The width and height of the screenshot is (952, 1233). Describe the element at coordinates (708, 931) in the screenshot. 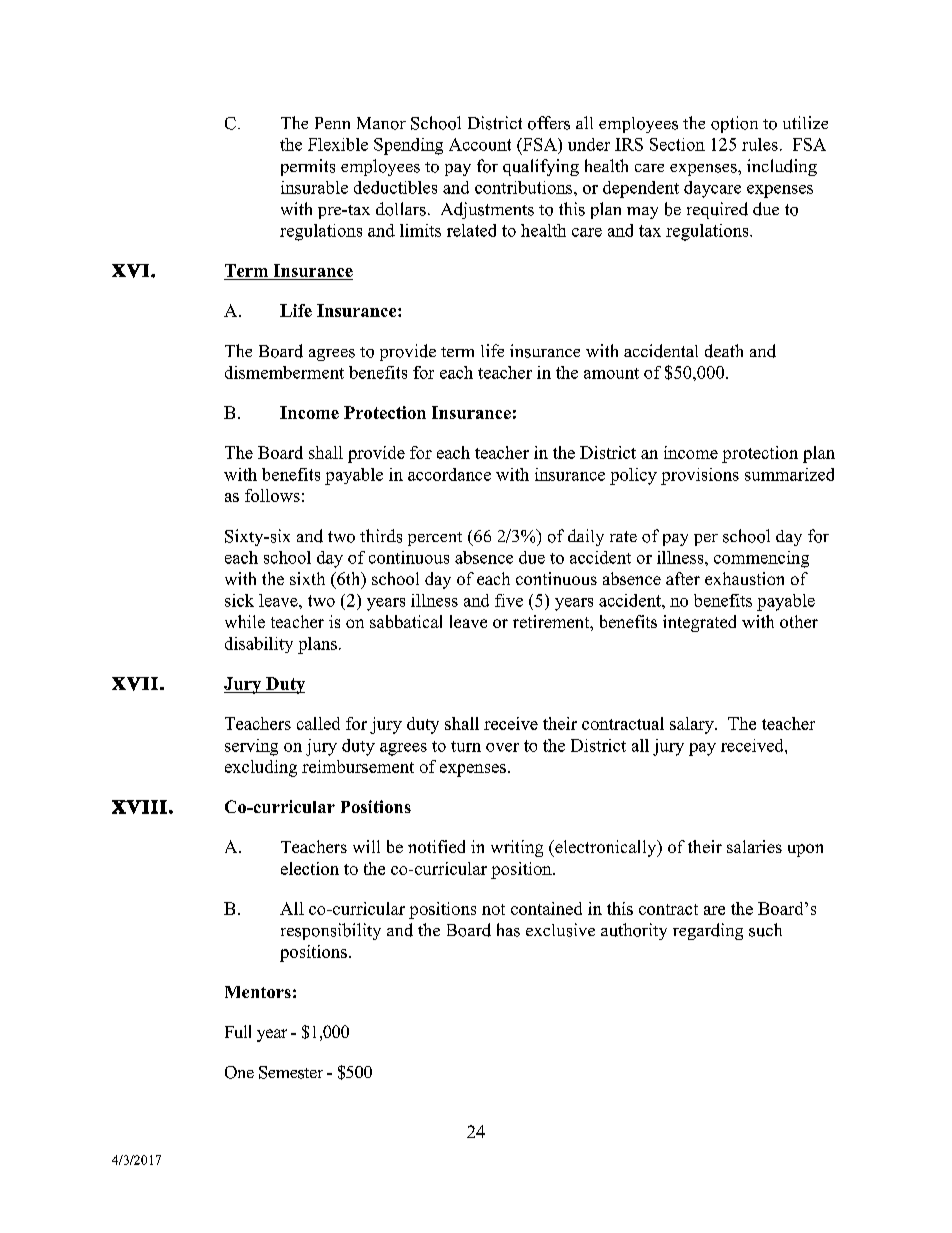

I see `regarding` at that location.
